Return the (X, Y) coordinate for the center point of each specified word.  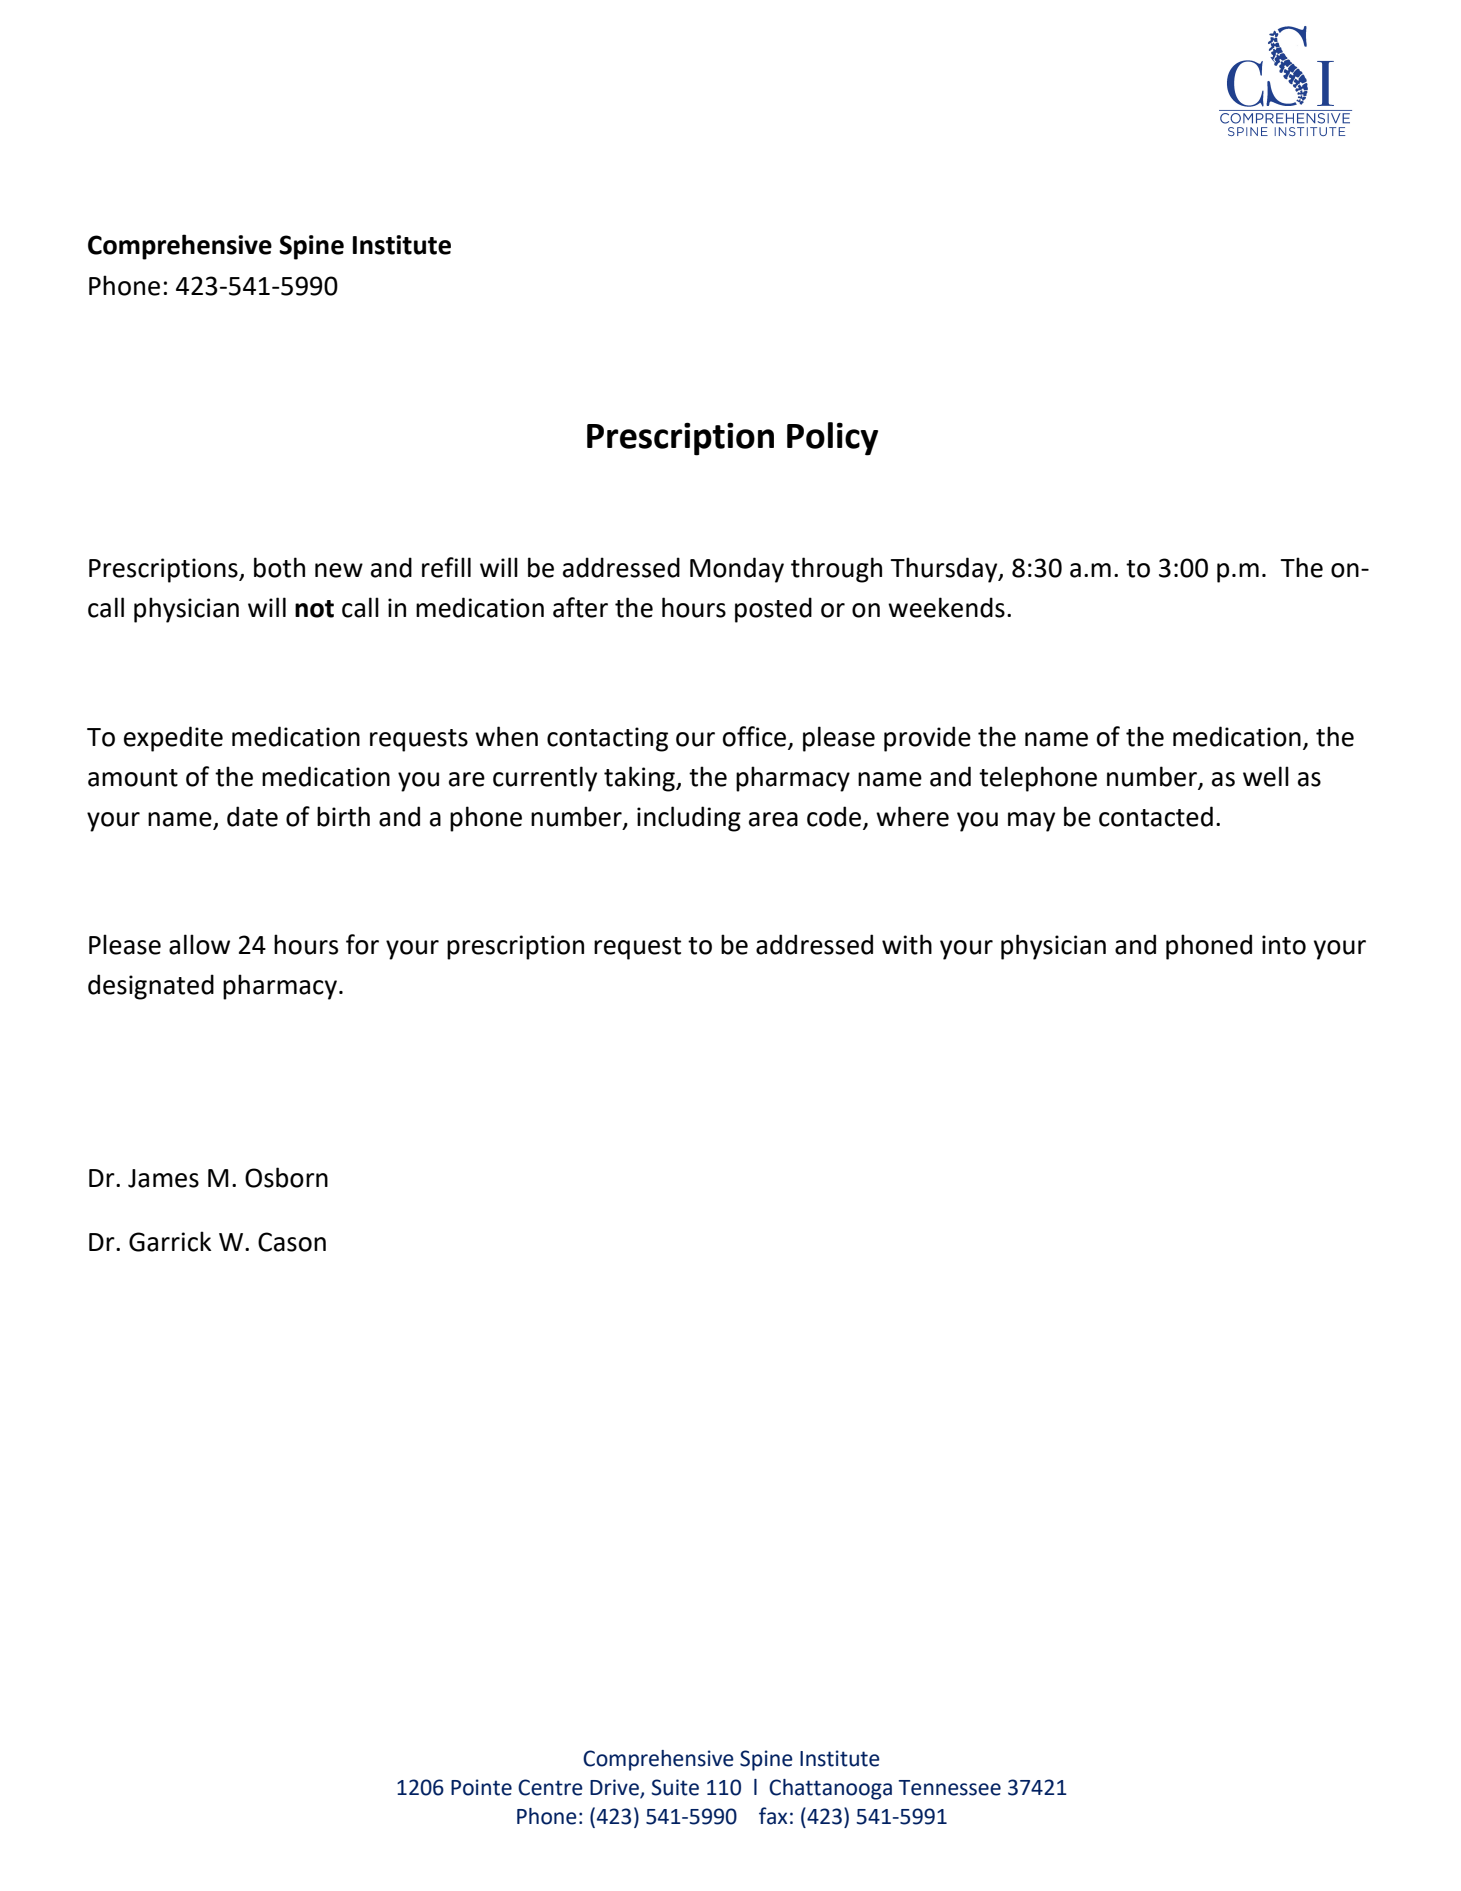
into (1284, 945)
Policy (832, 439)
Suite (675, 1787)
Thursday (945, 570)
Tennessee (950, 1788)
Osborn (286, 1177)
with (907, 944)
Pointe (481, 1787)
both (279, 567)
